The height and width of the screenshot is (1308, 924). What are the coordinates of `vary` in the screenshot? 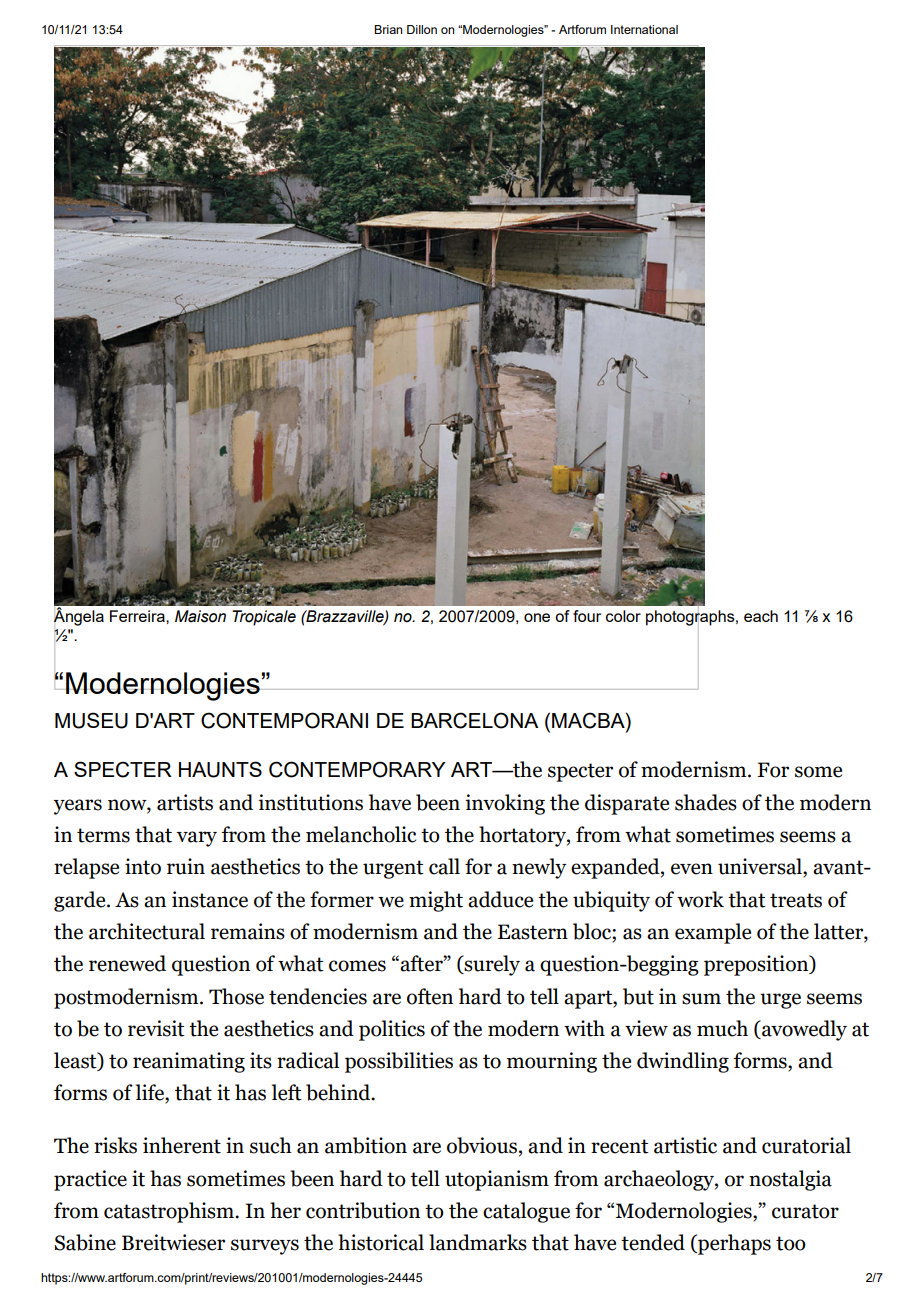 It's located at (197, 839).
